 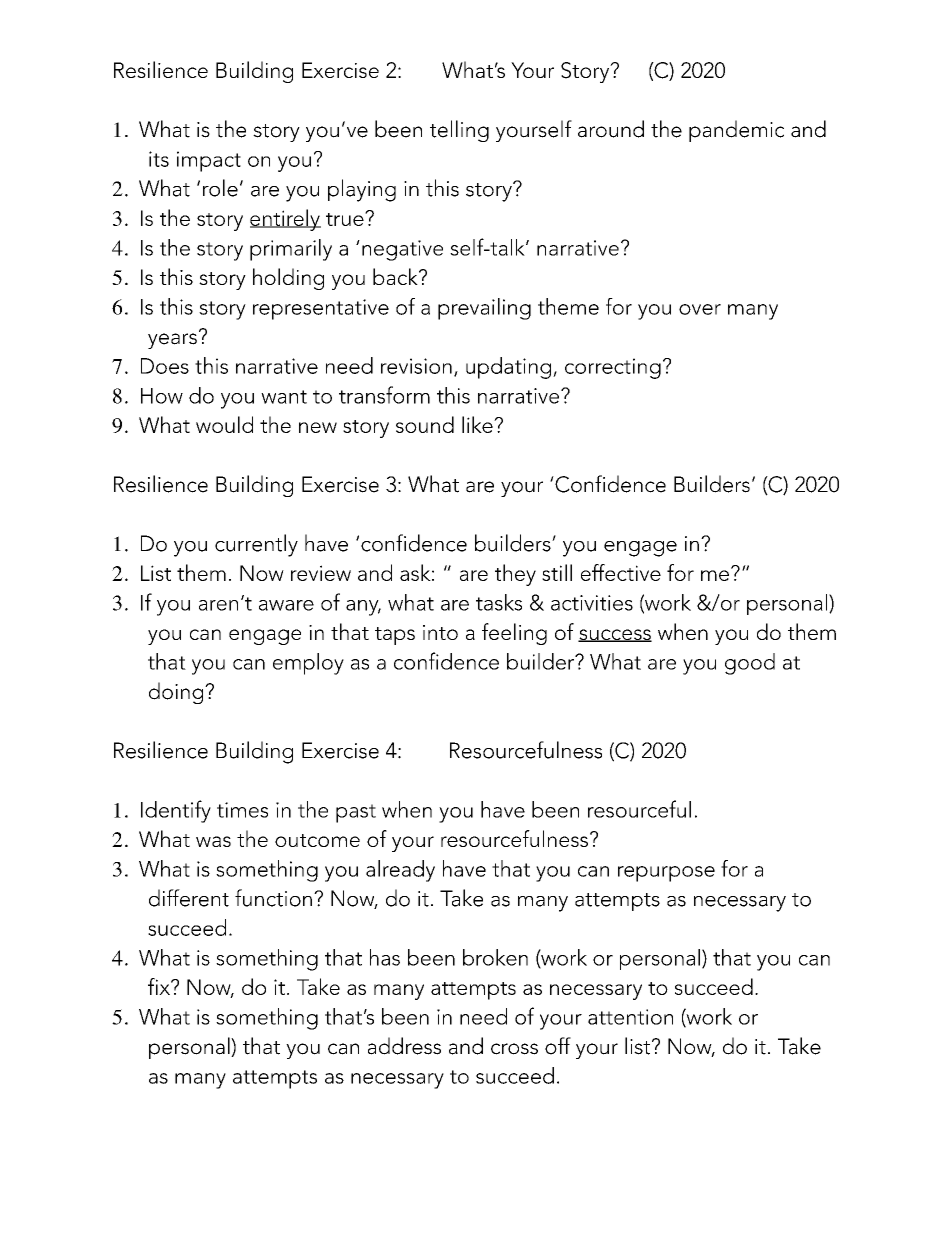 What do you see at coordinates (621, 572) in the document?
I see `effective` at bounding box center [621, 572].
